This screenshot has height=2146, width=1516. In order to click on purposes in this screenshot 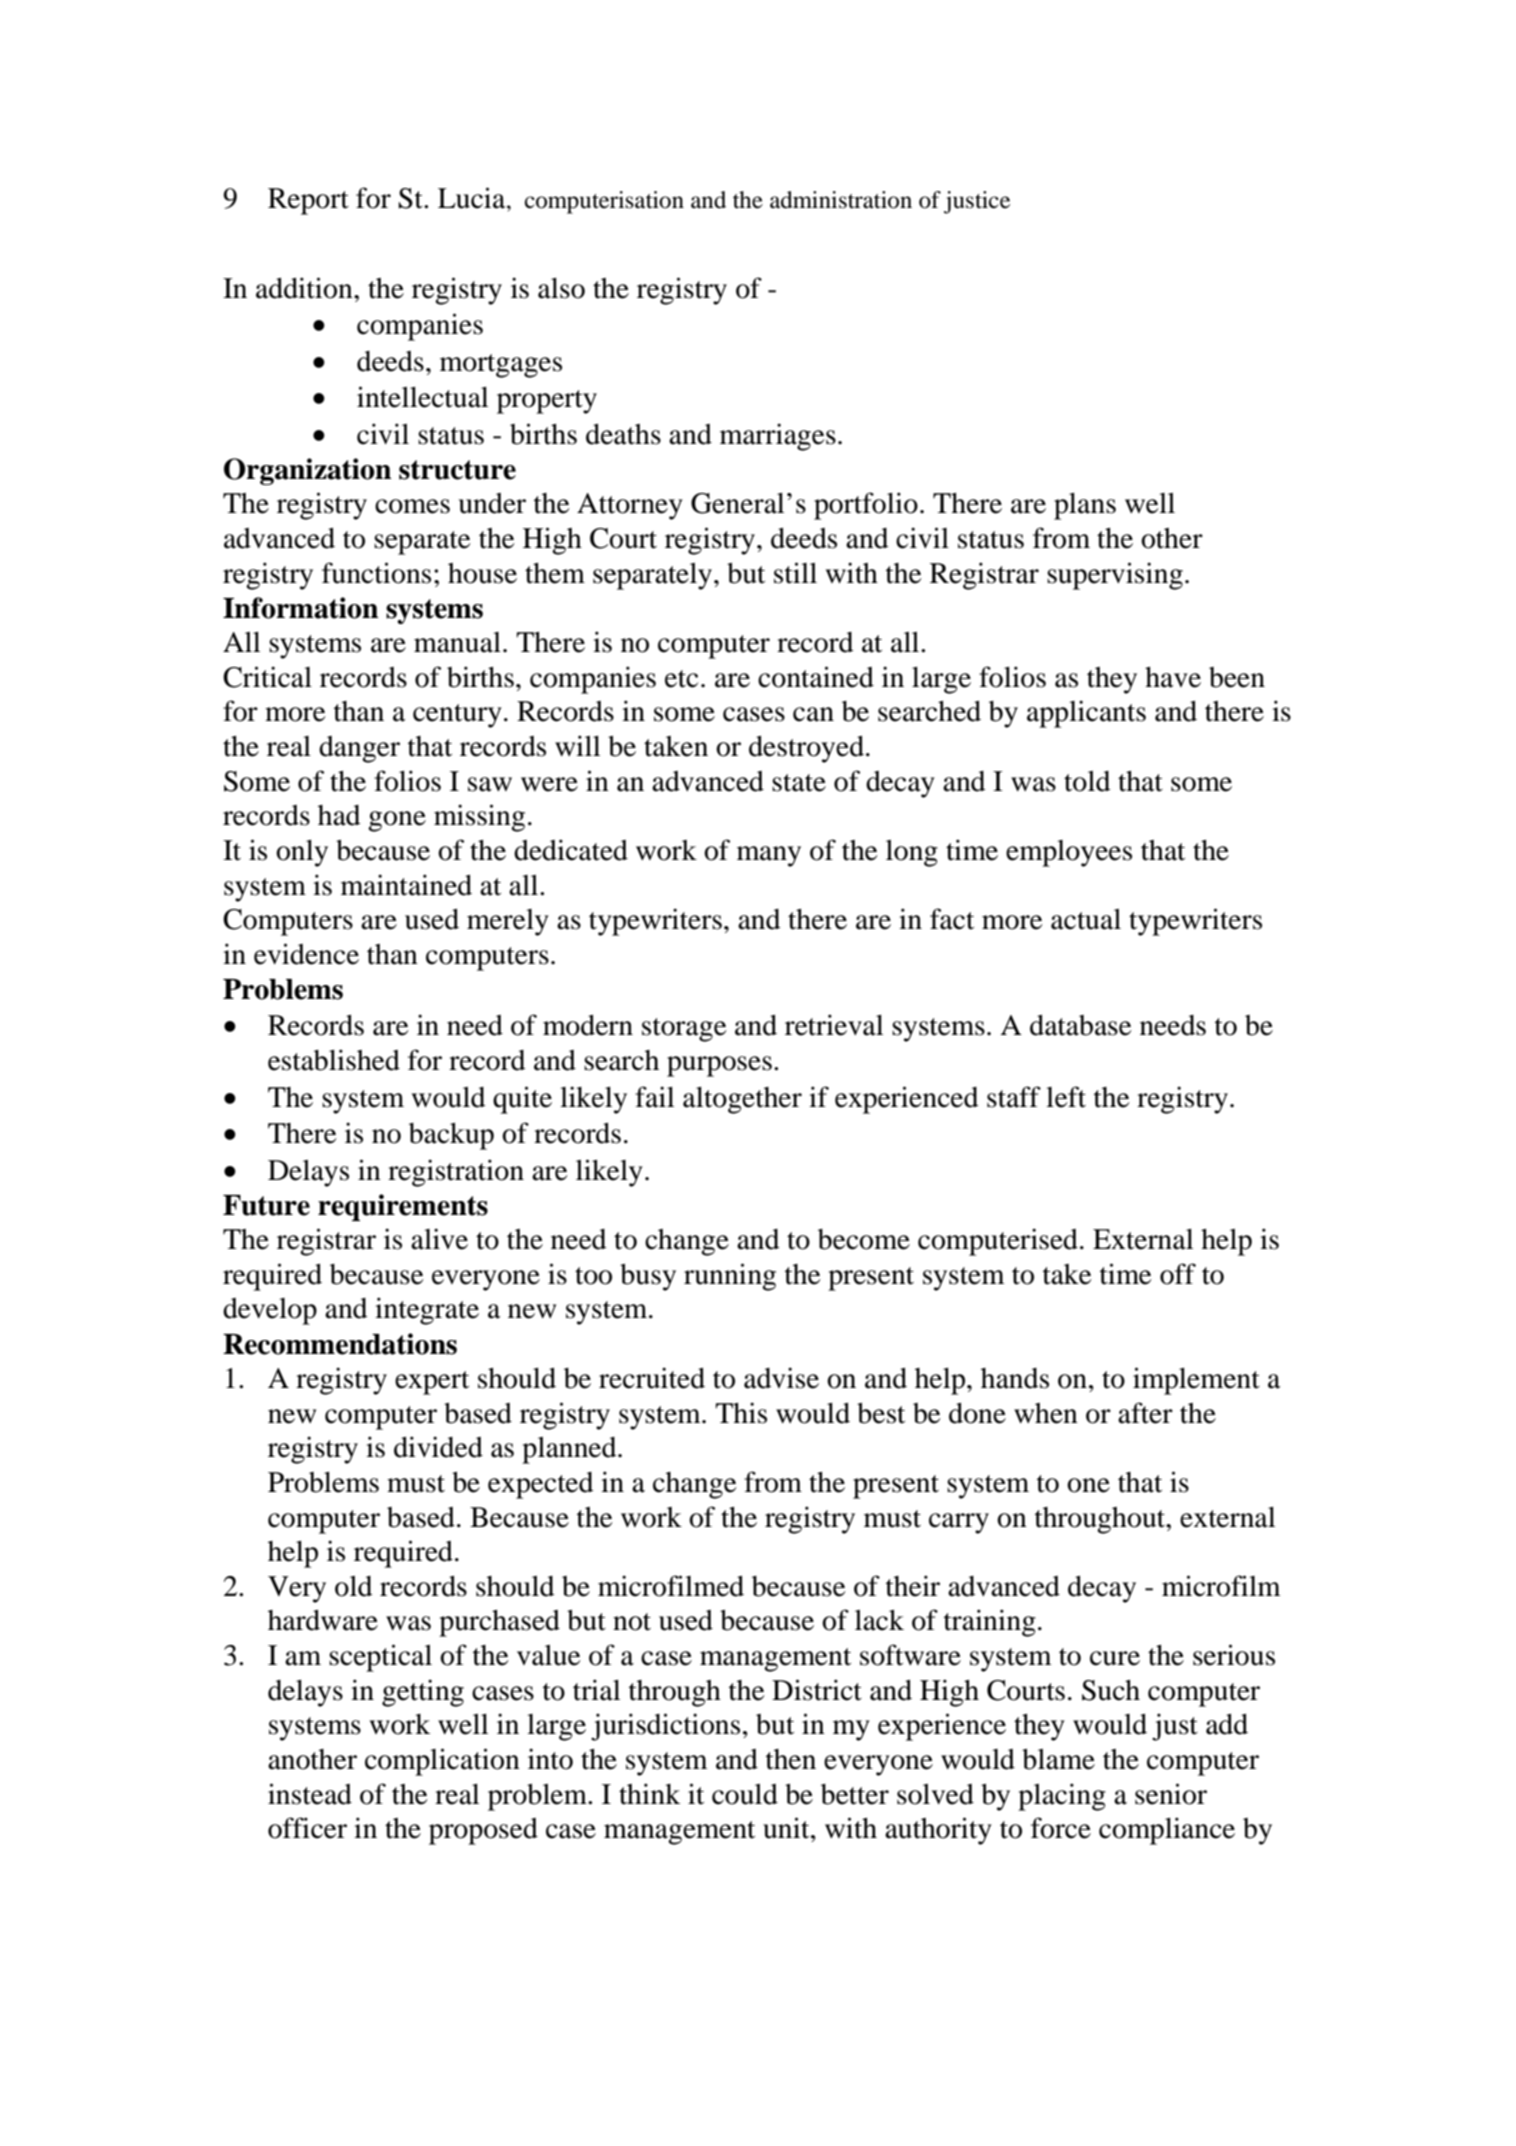, I will do `click(719, 1066)`.
